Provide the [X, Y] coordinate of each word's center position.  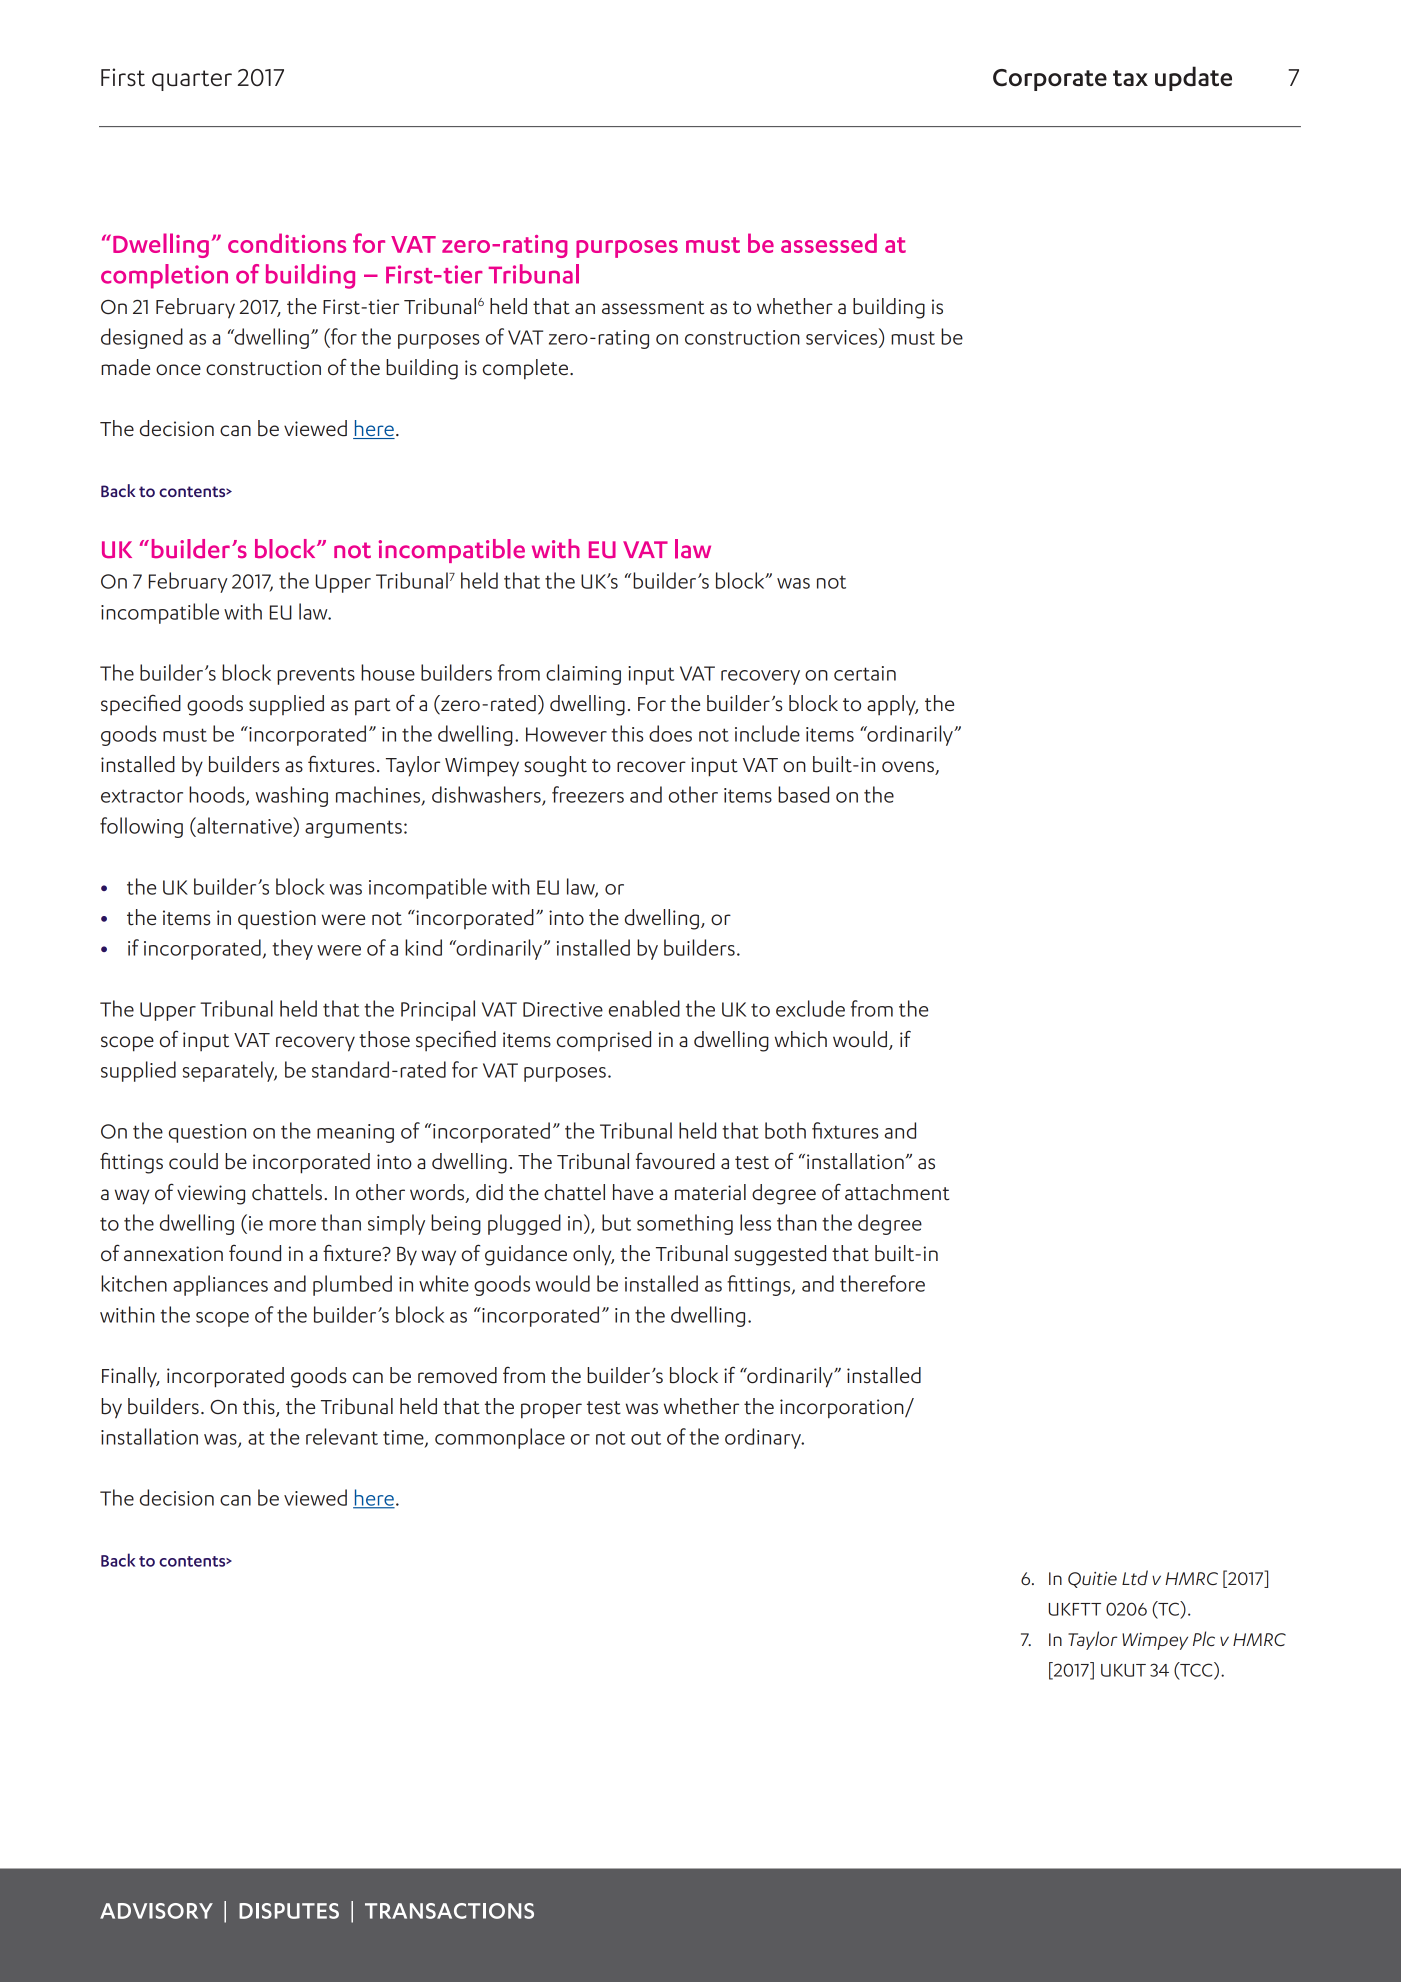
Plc [1204, 1638]
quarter [192, 80]
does [670, 733]
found [255, 1253]
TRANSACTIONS [449, 1911]
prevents [316, 676]
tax [1130, 78]
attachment [897, 1192]
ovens [909, 768]
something [685, 1224]
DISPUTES [289, 1911]
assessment [653, 308]
